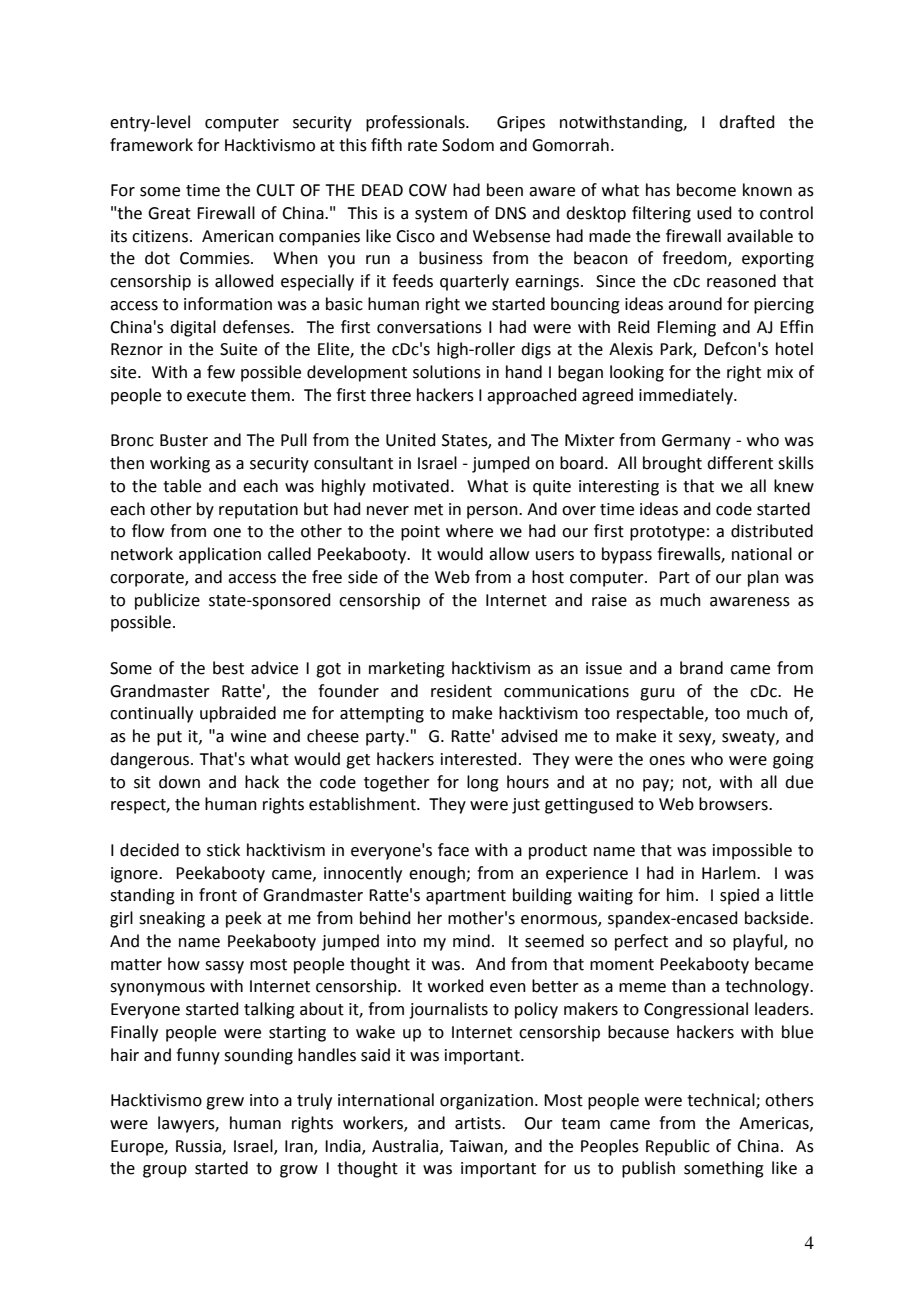 Image resolution: width=924 pixels, height=1308 pixels. What do you see at coordinates (687, 396) in the screenshot?
I see `immediately` at bounding box center [687, 396].
